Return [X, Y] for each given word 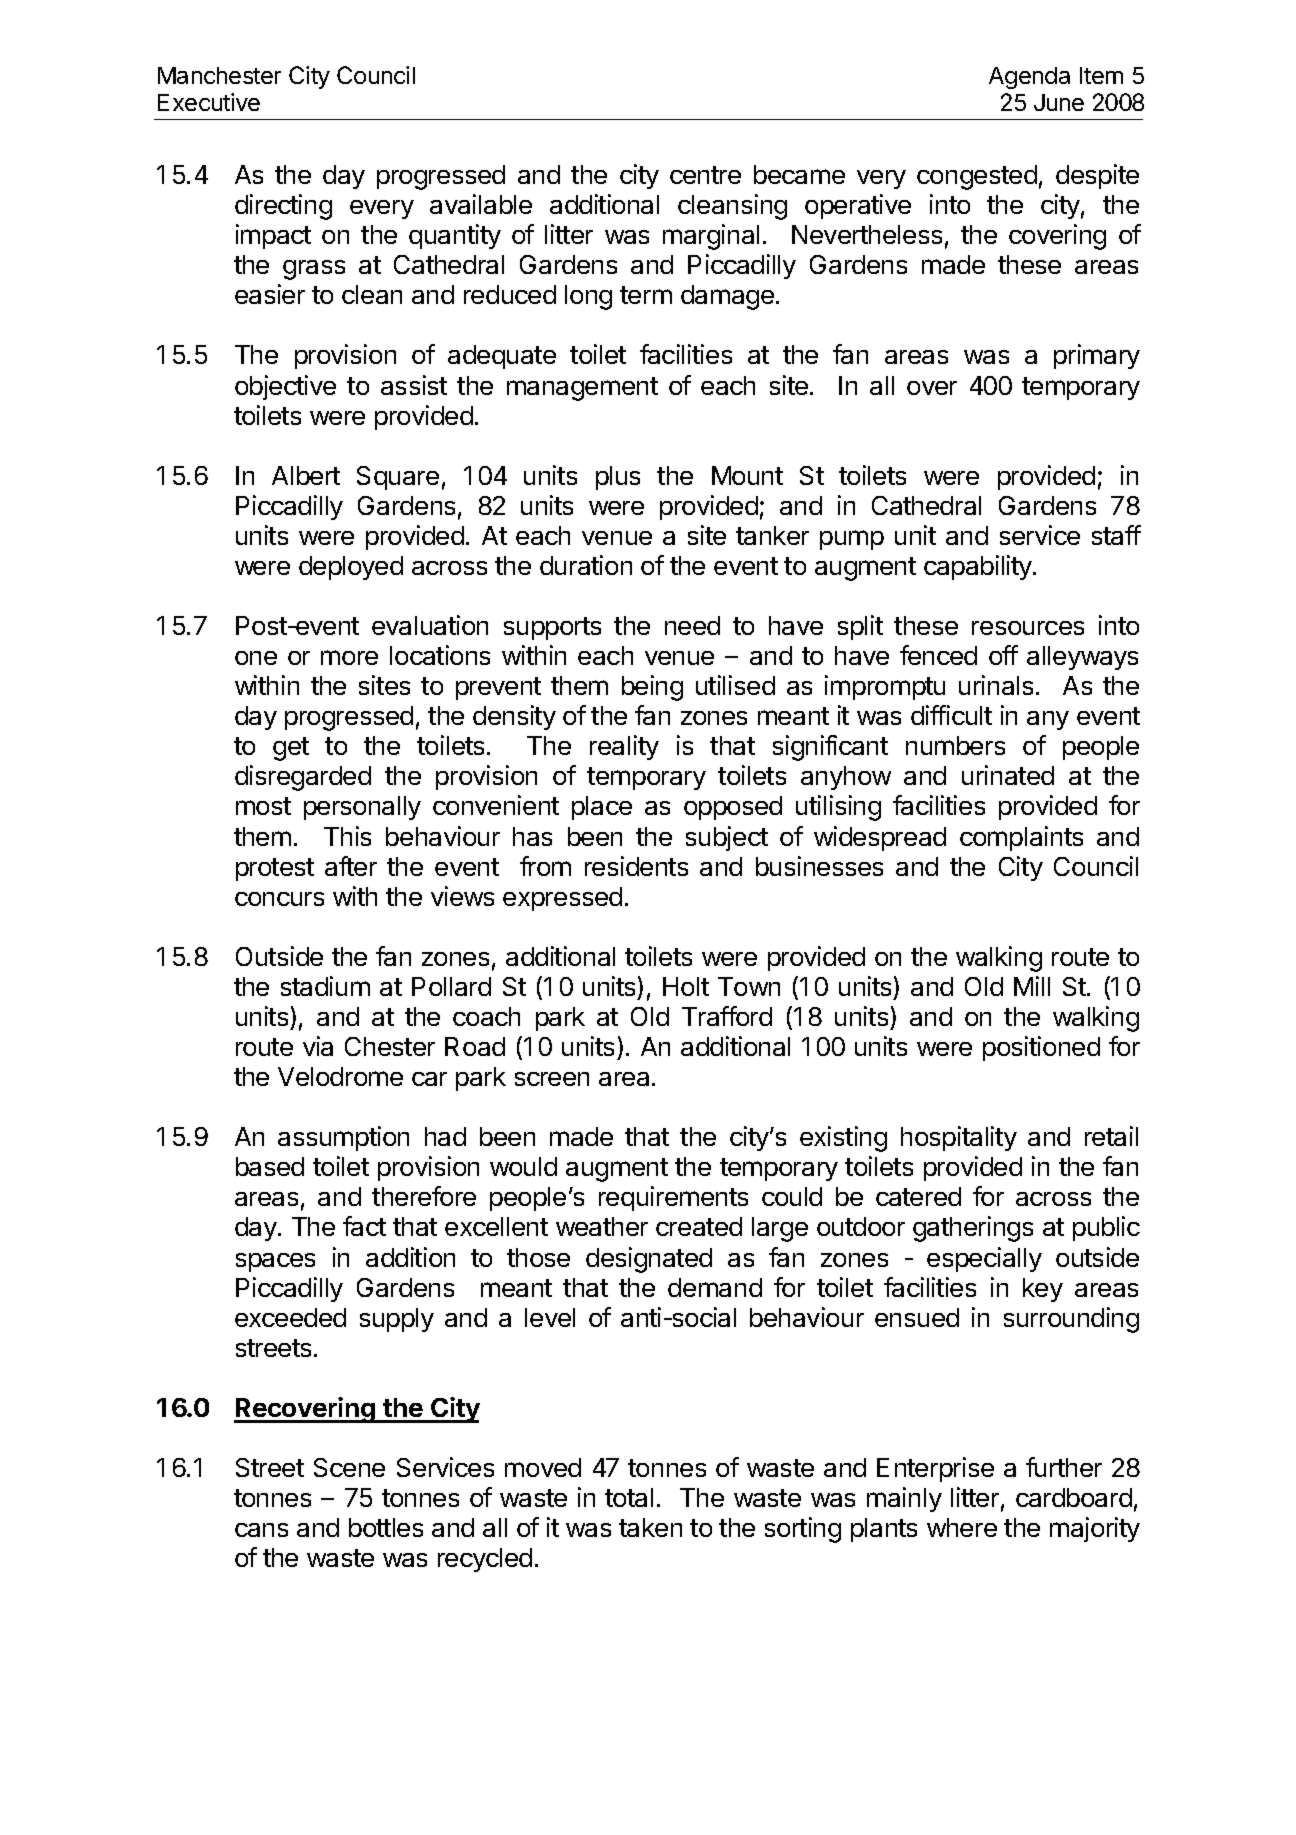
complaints [1021, 838]
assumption [343, 1138]
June [1059, 102]
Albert [306, 475]
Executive [209, 102]
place [602, 808]
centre [705, 175]
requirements [673, 1198]
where [962, 1527]
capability [979, 567]
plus [618, 478]
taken [650, 1527]
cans [261, 1530]
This [347, 836]
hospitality [959, 1138]
